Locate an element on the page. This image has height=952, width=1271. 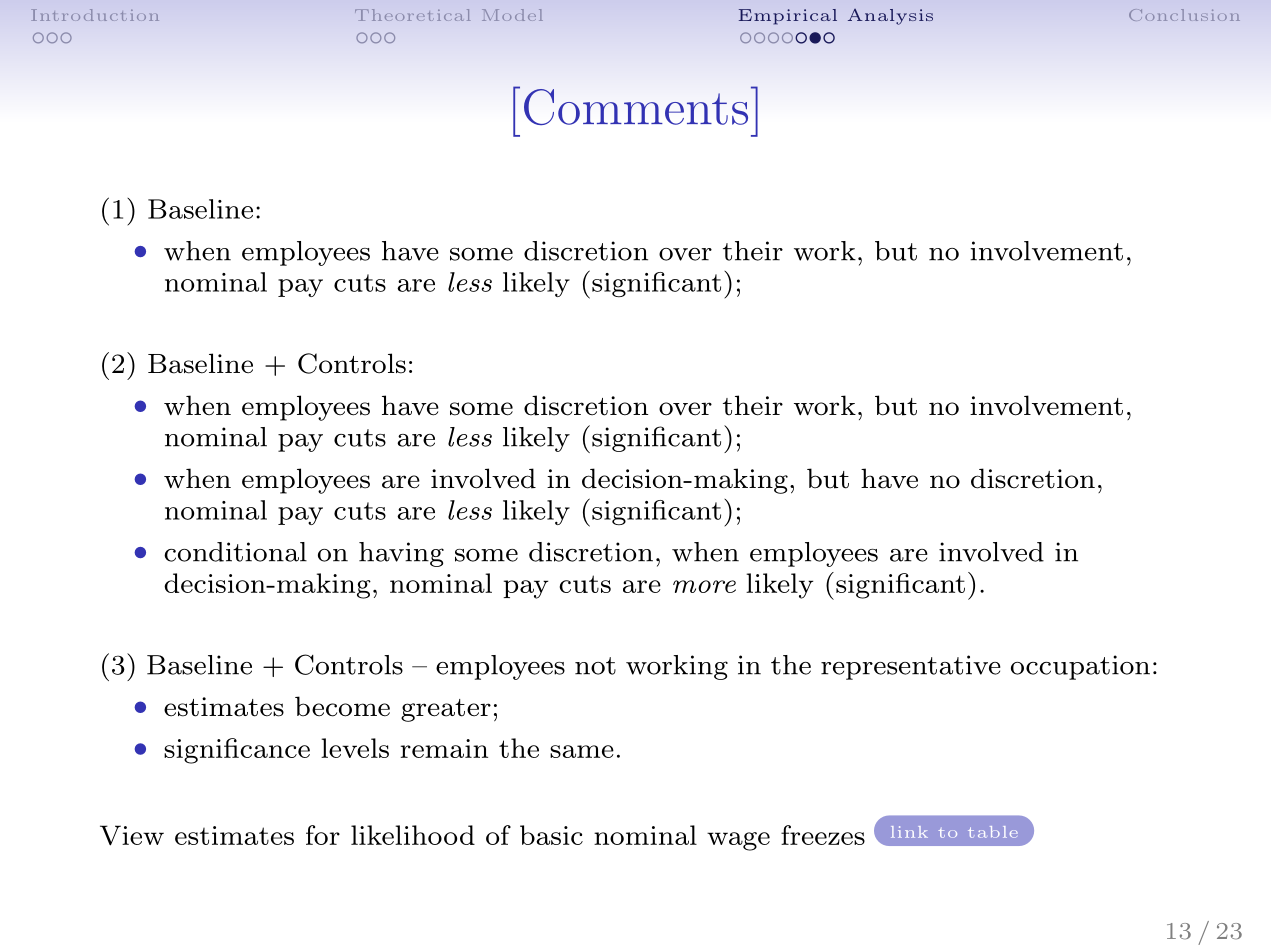
Conclusion is located at coordinates (1184, 15).
